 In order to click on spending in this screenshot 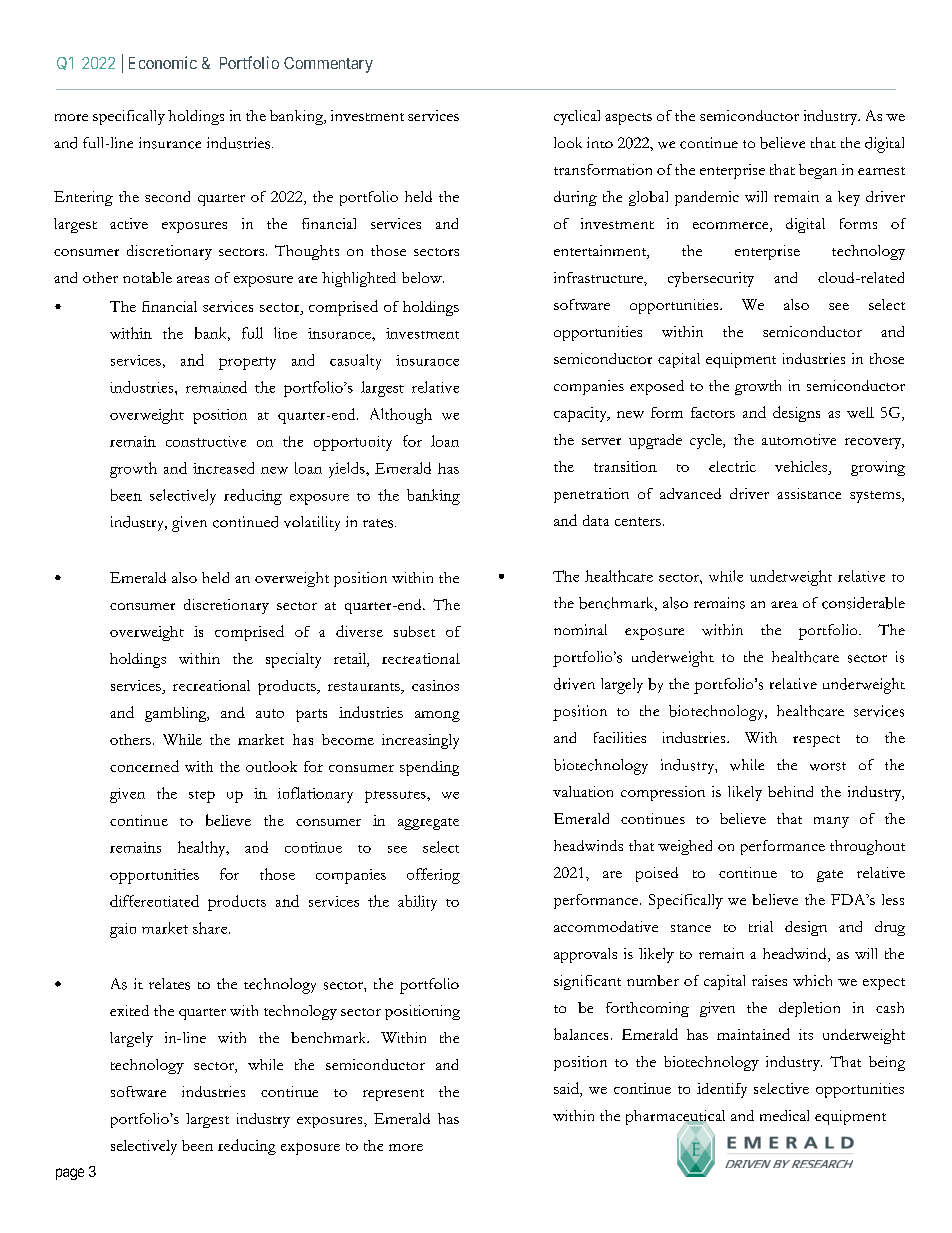, I will do `click(429, 768)`.
